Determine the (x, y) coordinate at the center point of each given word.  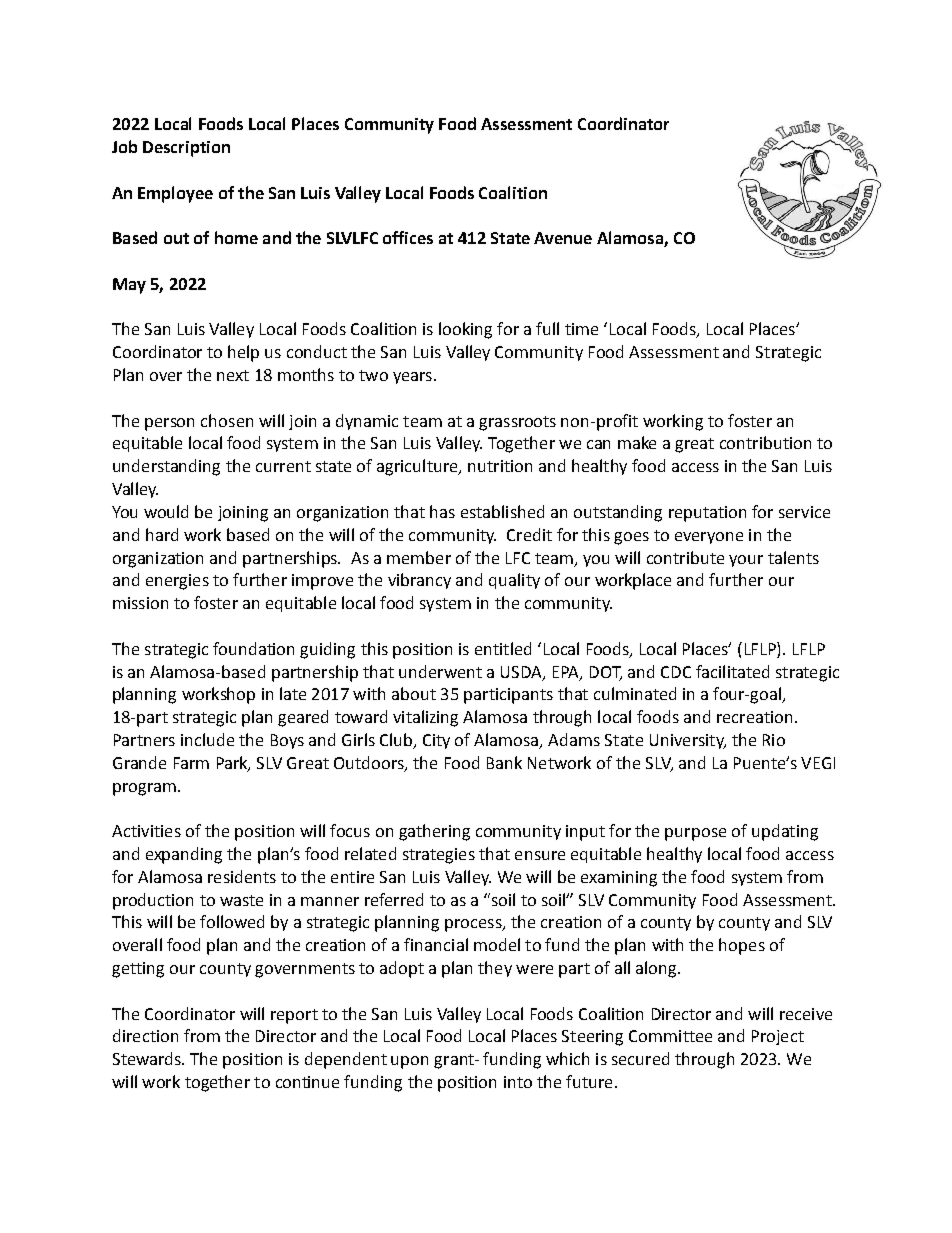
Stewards (148, 1058)
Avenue (563, 238)
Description (186, 149)
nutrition (500, 466)
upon (409, 1062)
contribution (765, 442)
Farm (191, 763)
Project (778, 1037)
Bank (504, 762)
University (688, 741)
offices (408, 237)
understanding (166, 467)
